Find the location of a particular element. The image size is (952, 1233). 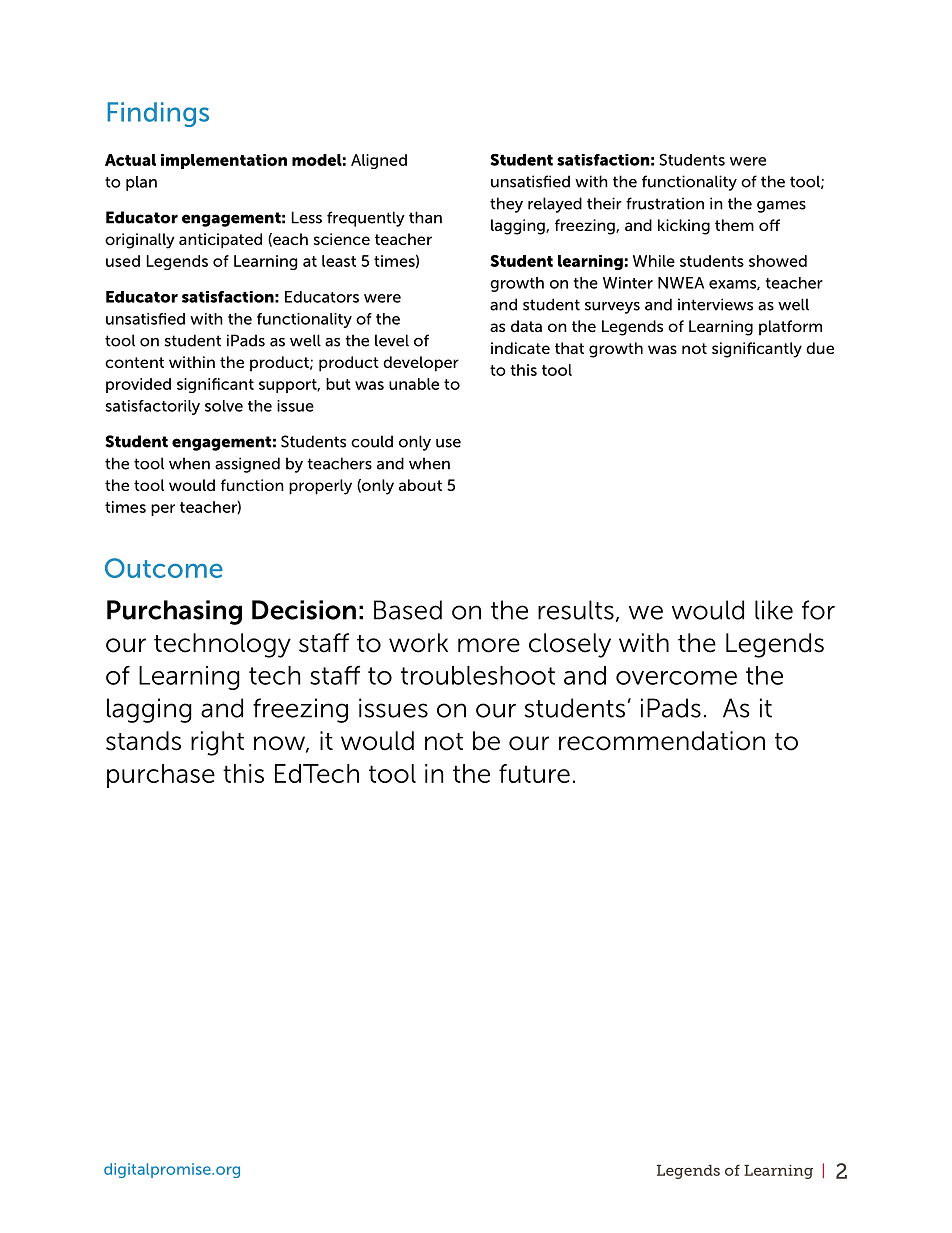

Purchasing is located at coordinates (174, 612).
